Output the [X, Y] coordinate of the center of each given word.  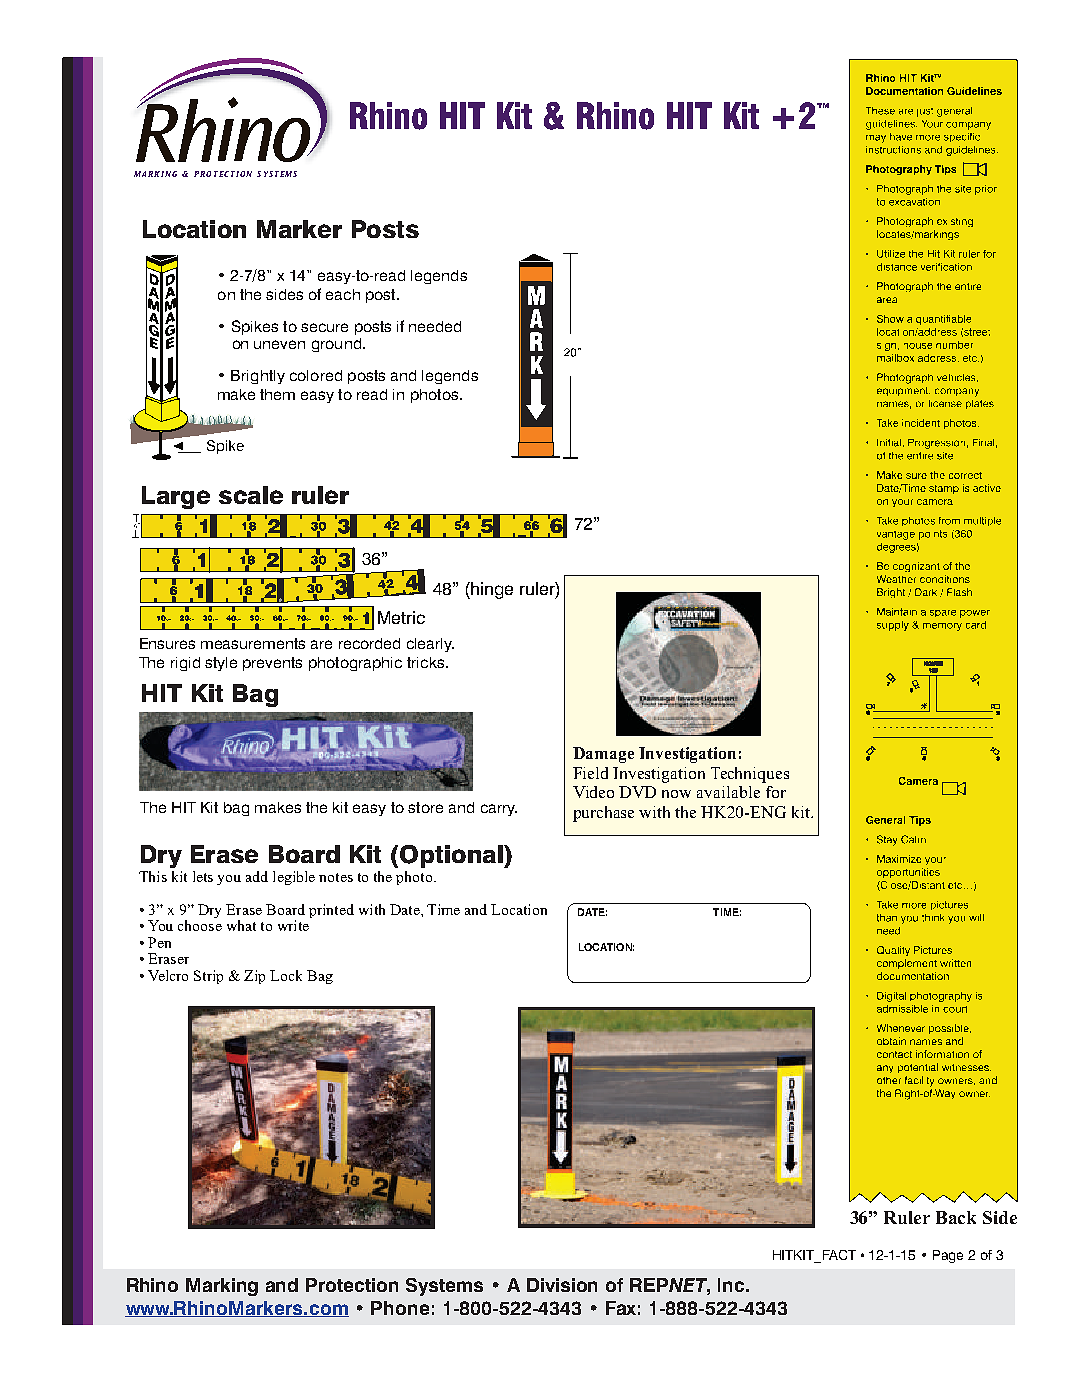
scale [251, 495]
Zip [254, 977]
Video [593, 792]
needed [435, 326]
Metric [401, 617]
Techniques [750, 775]
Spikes [255, 327]
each [343, 294]
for [776, 792]
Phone [400, 1308]
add [257, 876]
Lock [286, 975]
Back [956, 1217]
